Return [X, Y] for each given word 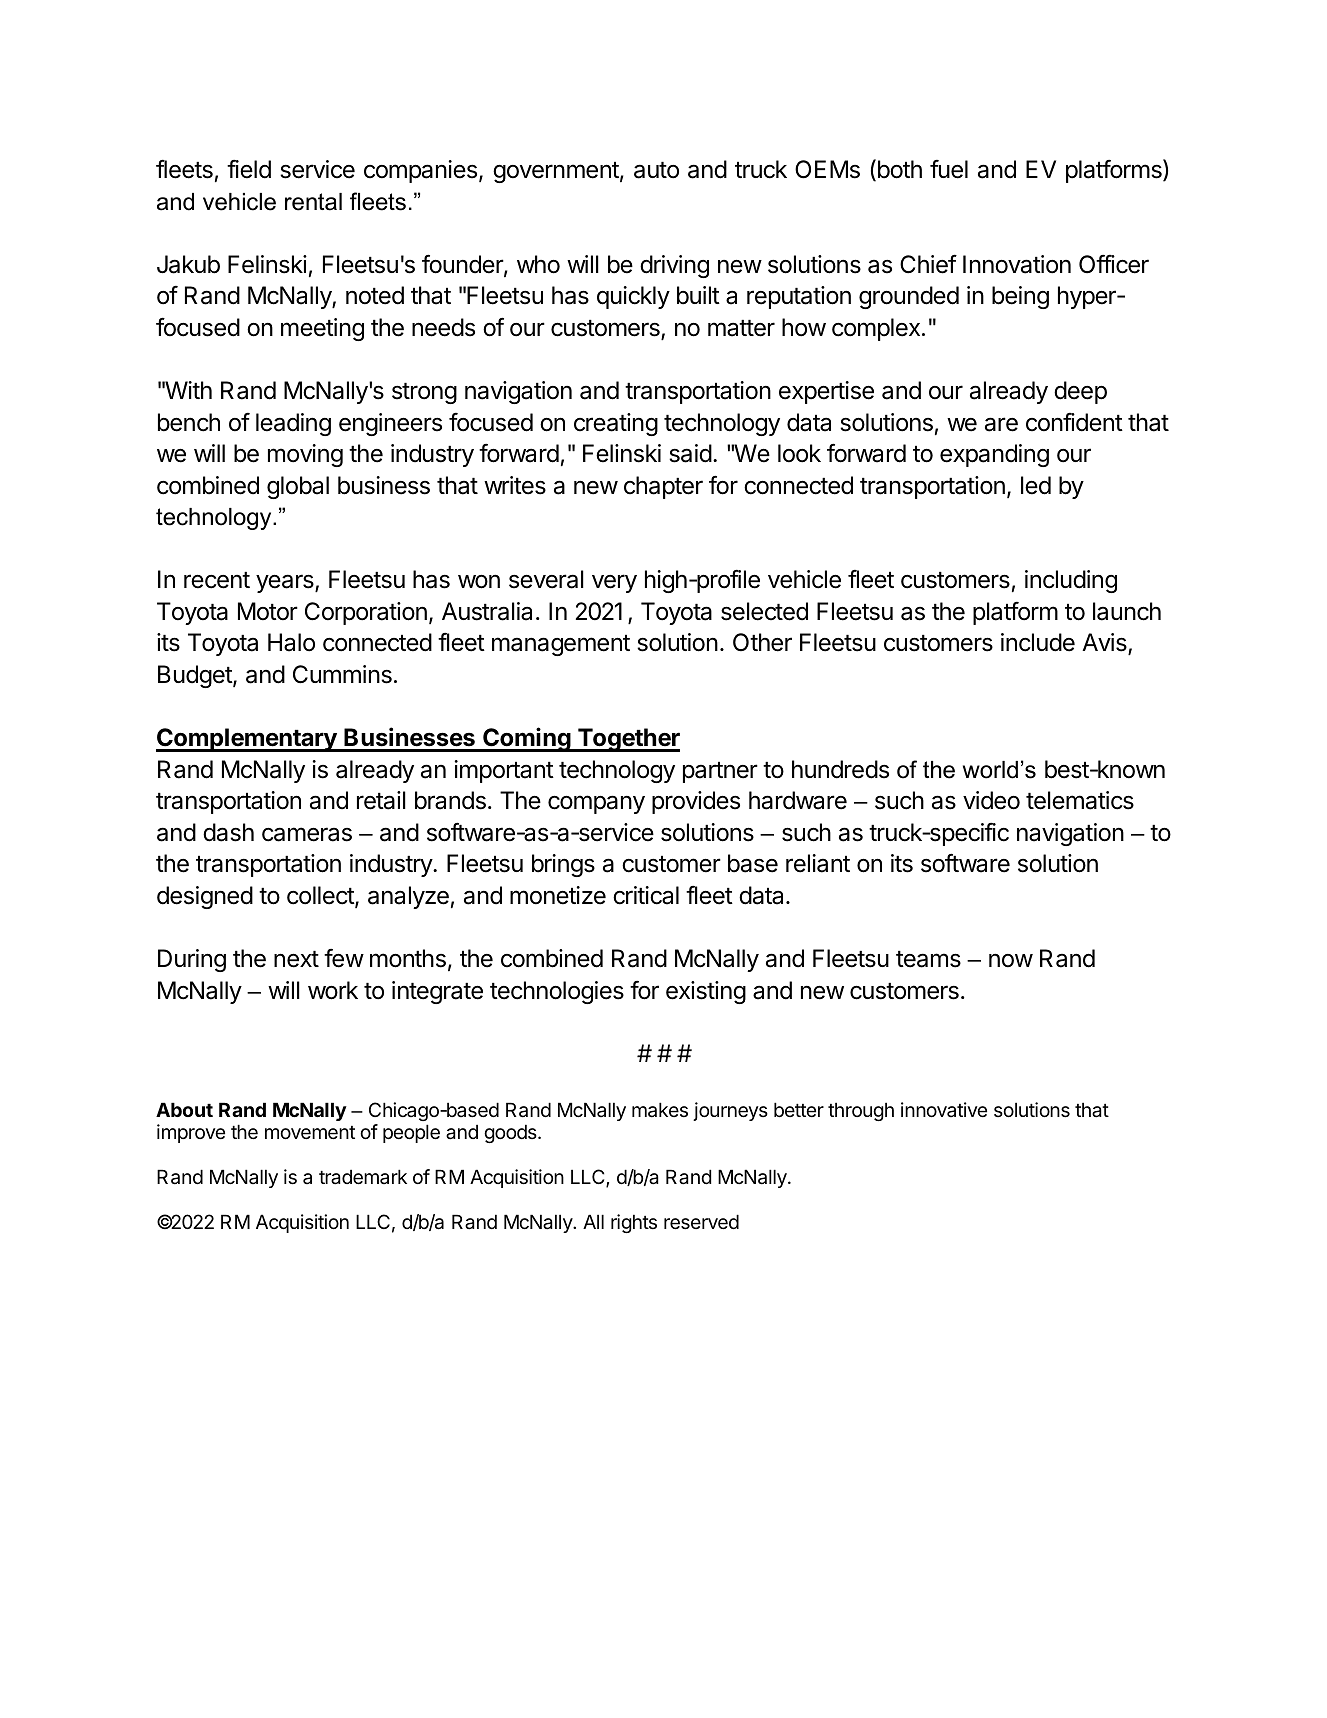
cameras [307, 834]
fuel [949, 169]
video [991, 800]
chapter [663, 487]
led [1036, 485]
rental [313, 202]
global [298, 487]
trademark [363, 1177]
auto [656, 170]
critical [646, 895]
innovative [944, 1109]
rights [634, 1223]
